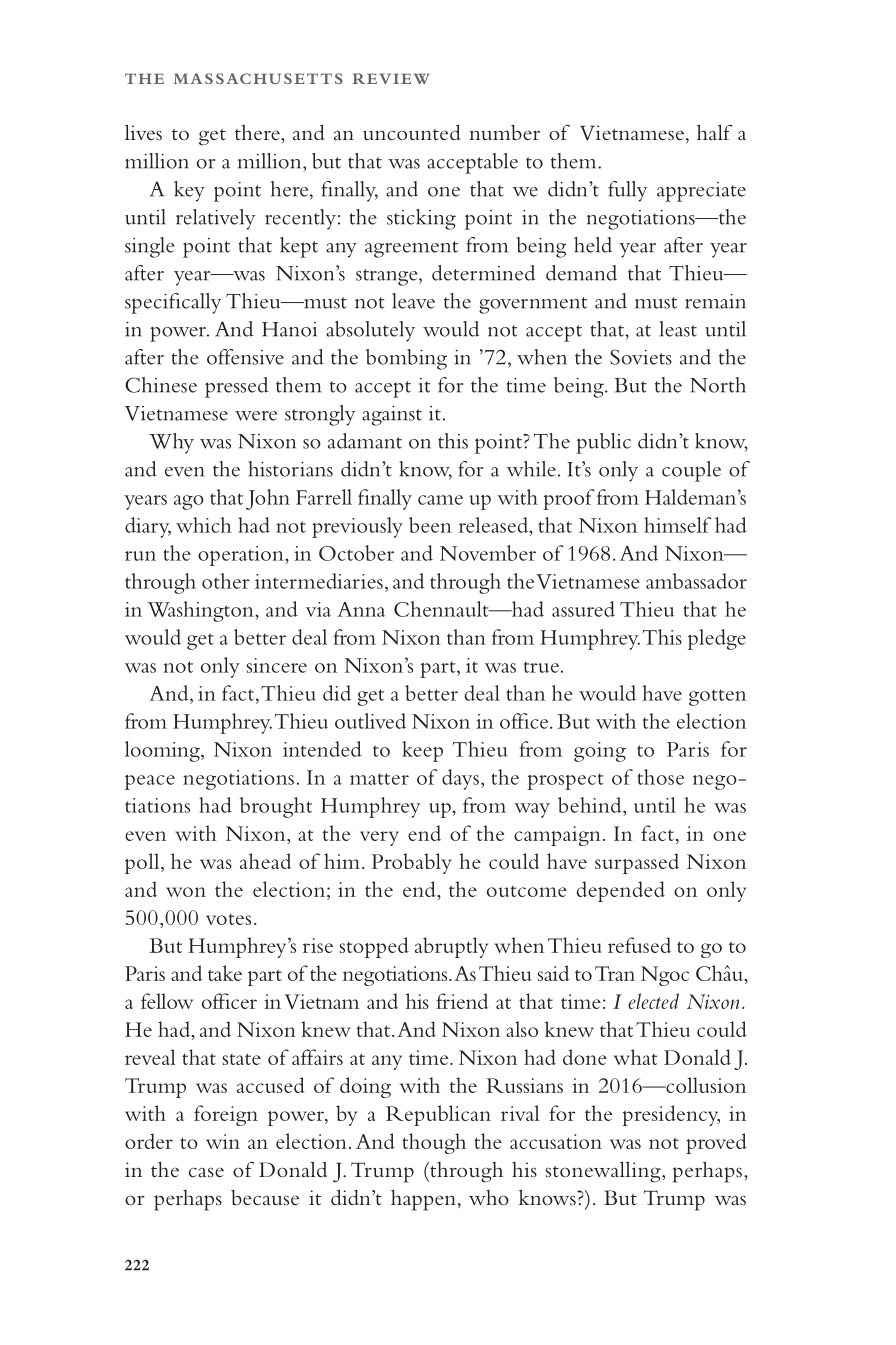 This image has height=1345, width=896. Describe the element at coordinates (206, 1172) in the image. I see `case` at that location.
